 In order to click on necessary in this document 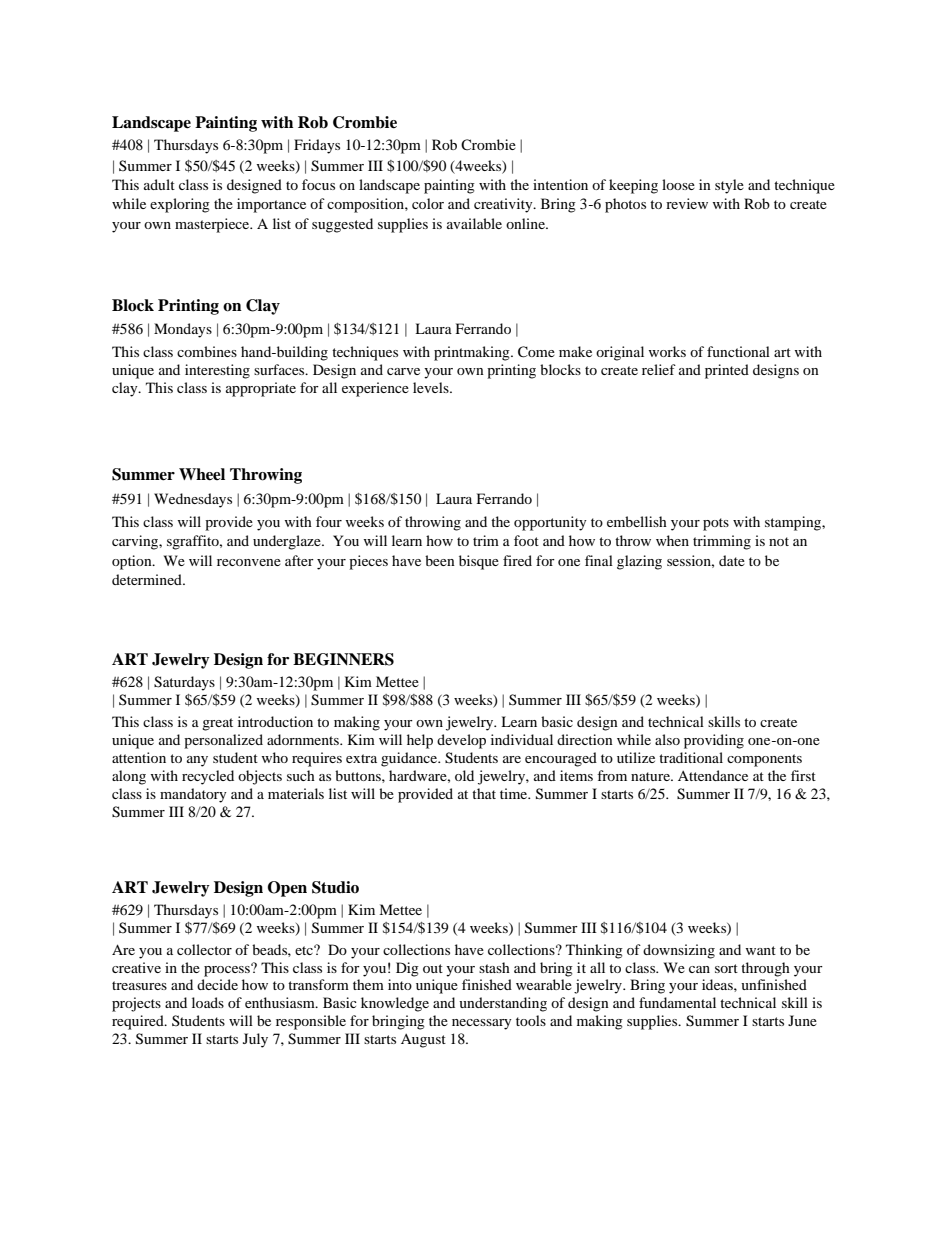, I will do `click(482, 1024)`.
